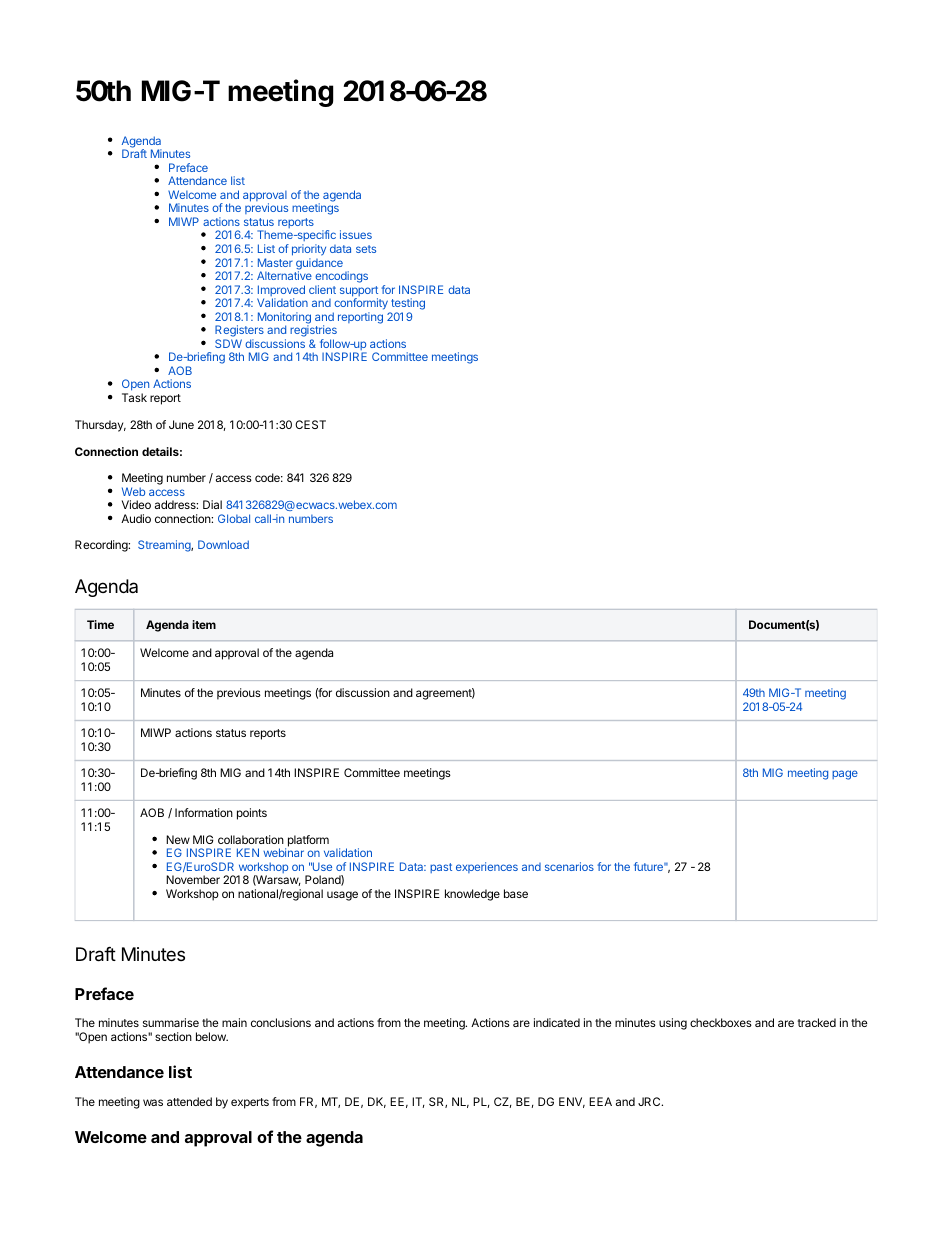 The image size is (952, 1233). I want to click on attended, so click(189, 1101).
